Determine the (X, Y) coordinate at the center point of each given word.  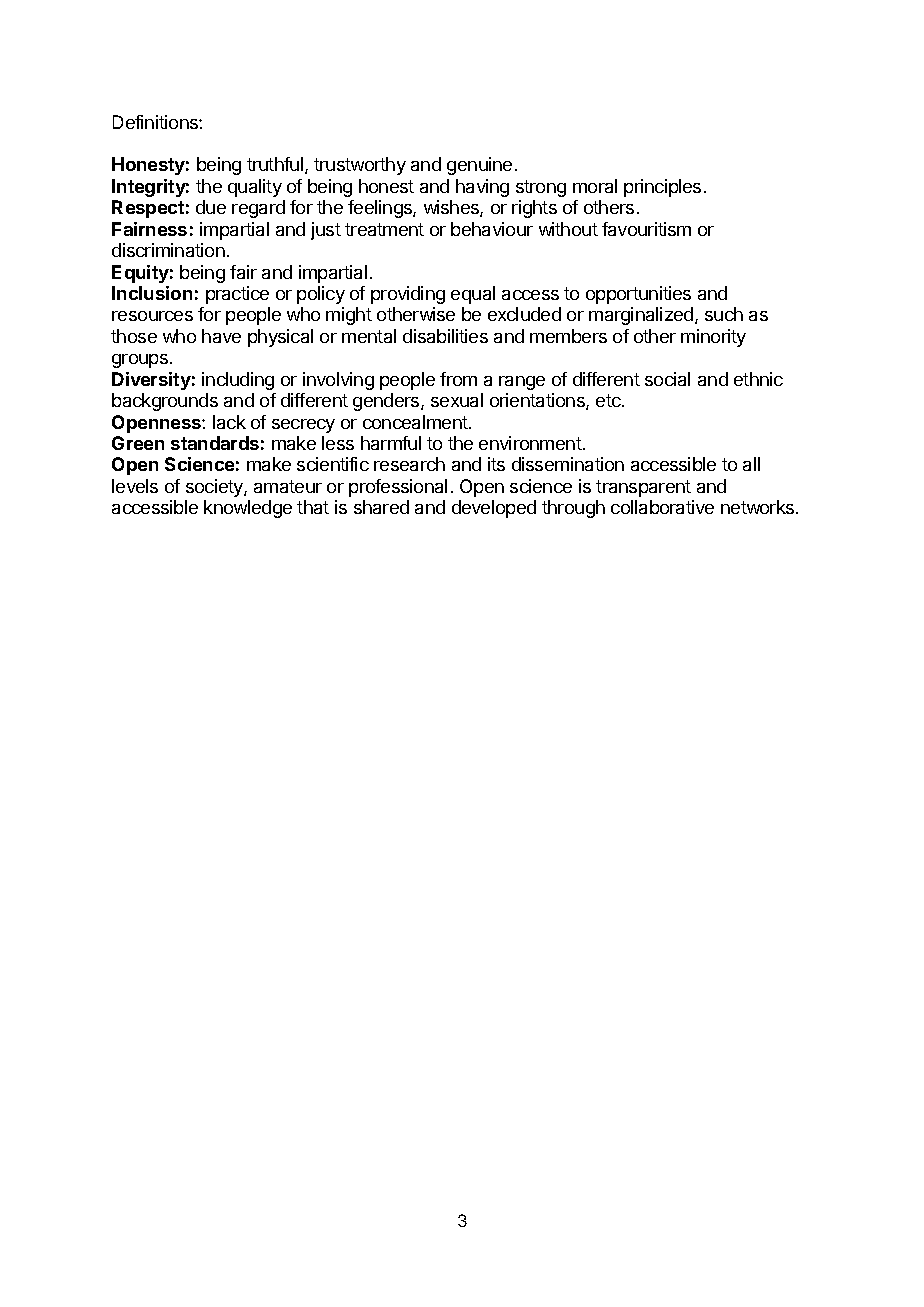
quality (255, 188)
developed (494, 509)
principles (662, 188)
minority (713, 338)
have (221, 336)
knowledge (248, 509)
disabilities (445, 336)
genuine (479, 166)
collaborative (662, 507)
